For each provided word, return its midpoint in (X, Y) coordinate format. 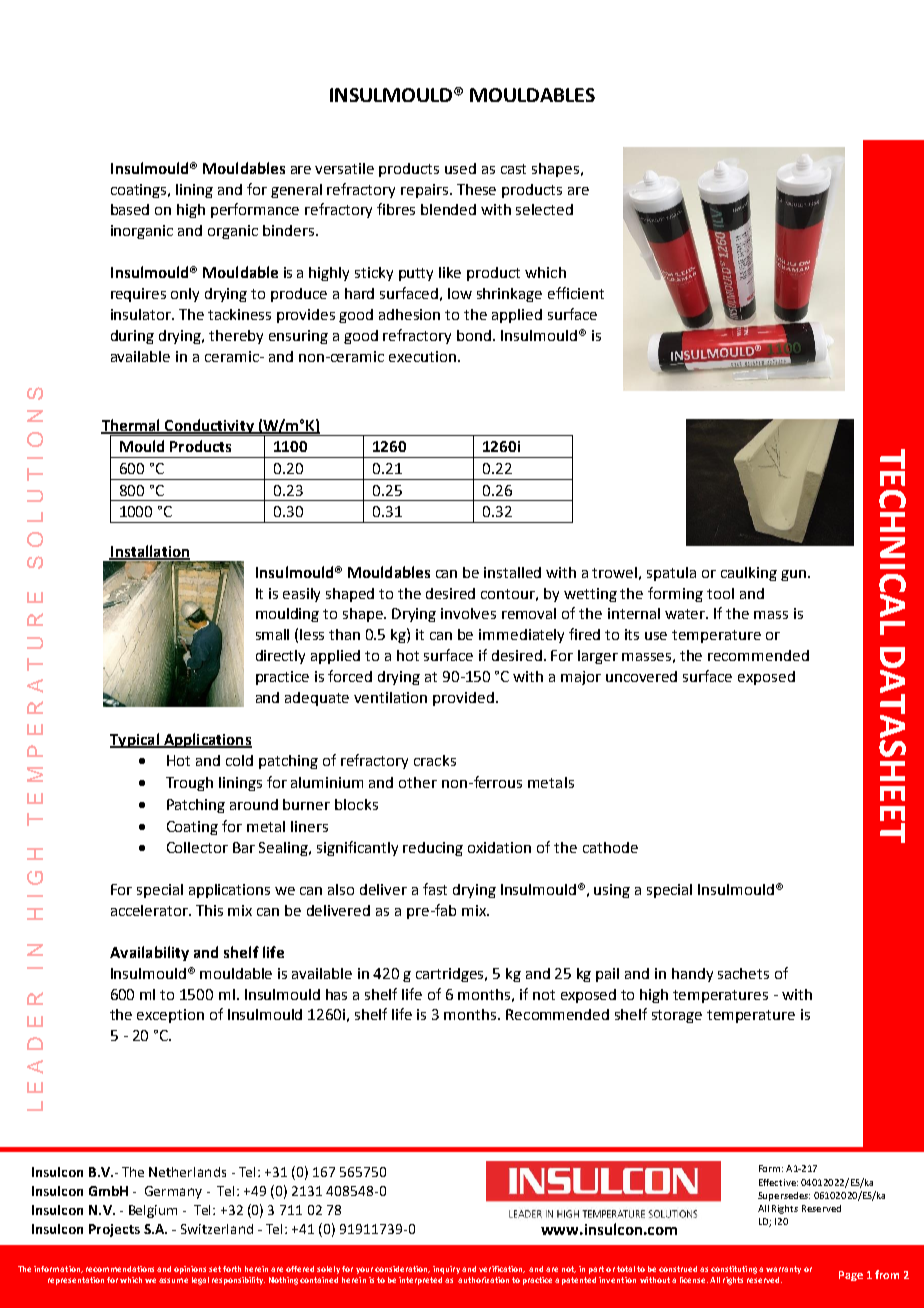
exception (170, 1016)
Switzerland (217, 1229)
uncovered (641, 676)
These (476, 189)
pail (607, 975)
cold (239, 760)
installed (512, 572)
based (130, 209)
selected (544, 209)
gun (793, 575)
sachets (743, 973)
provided (463, 699)
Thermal (131, 426)
